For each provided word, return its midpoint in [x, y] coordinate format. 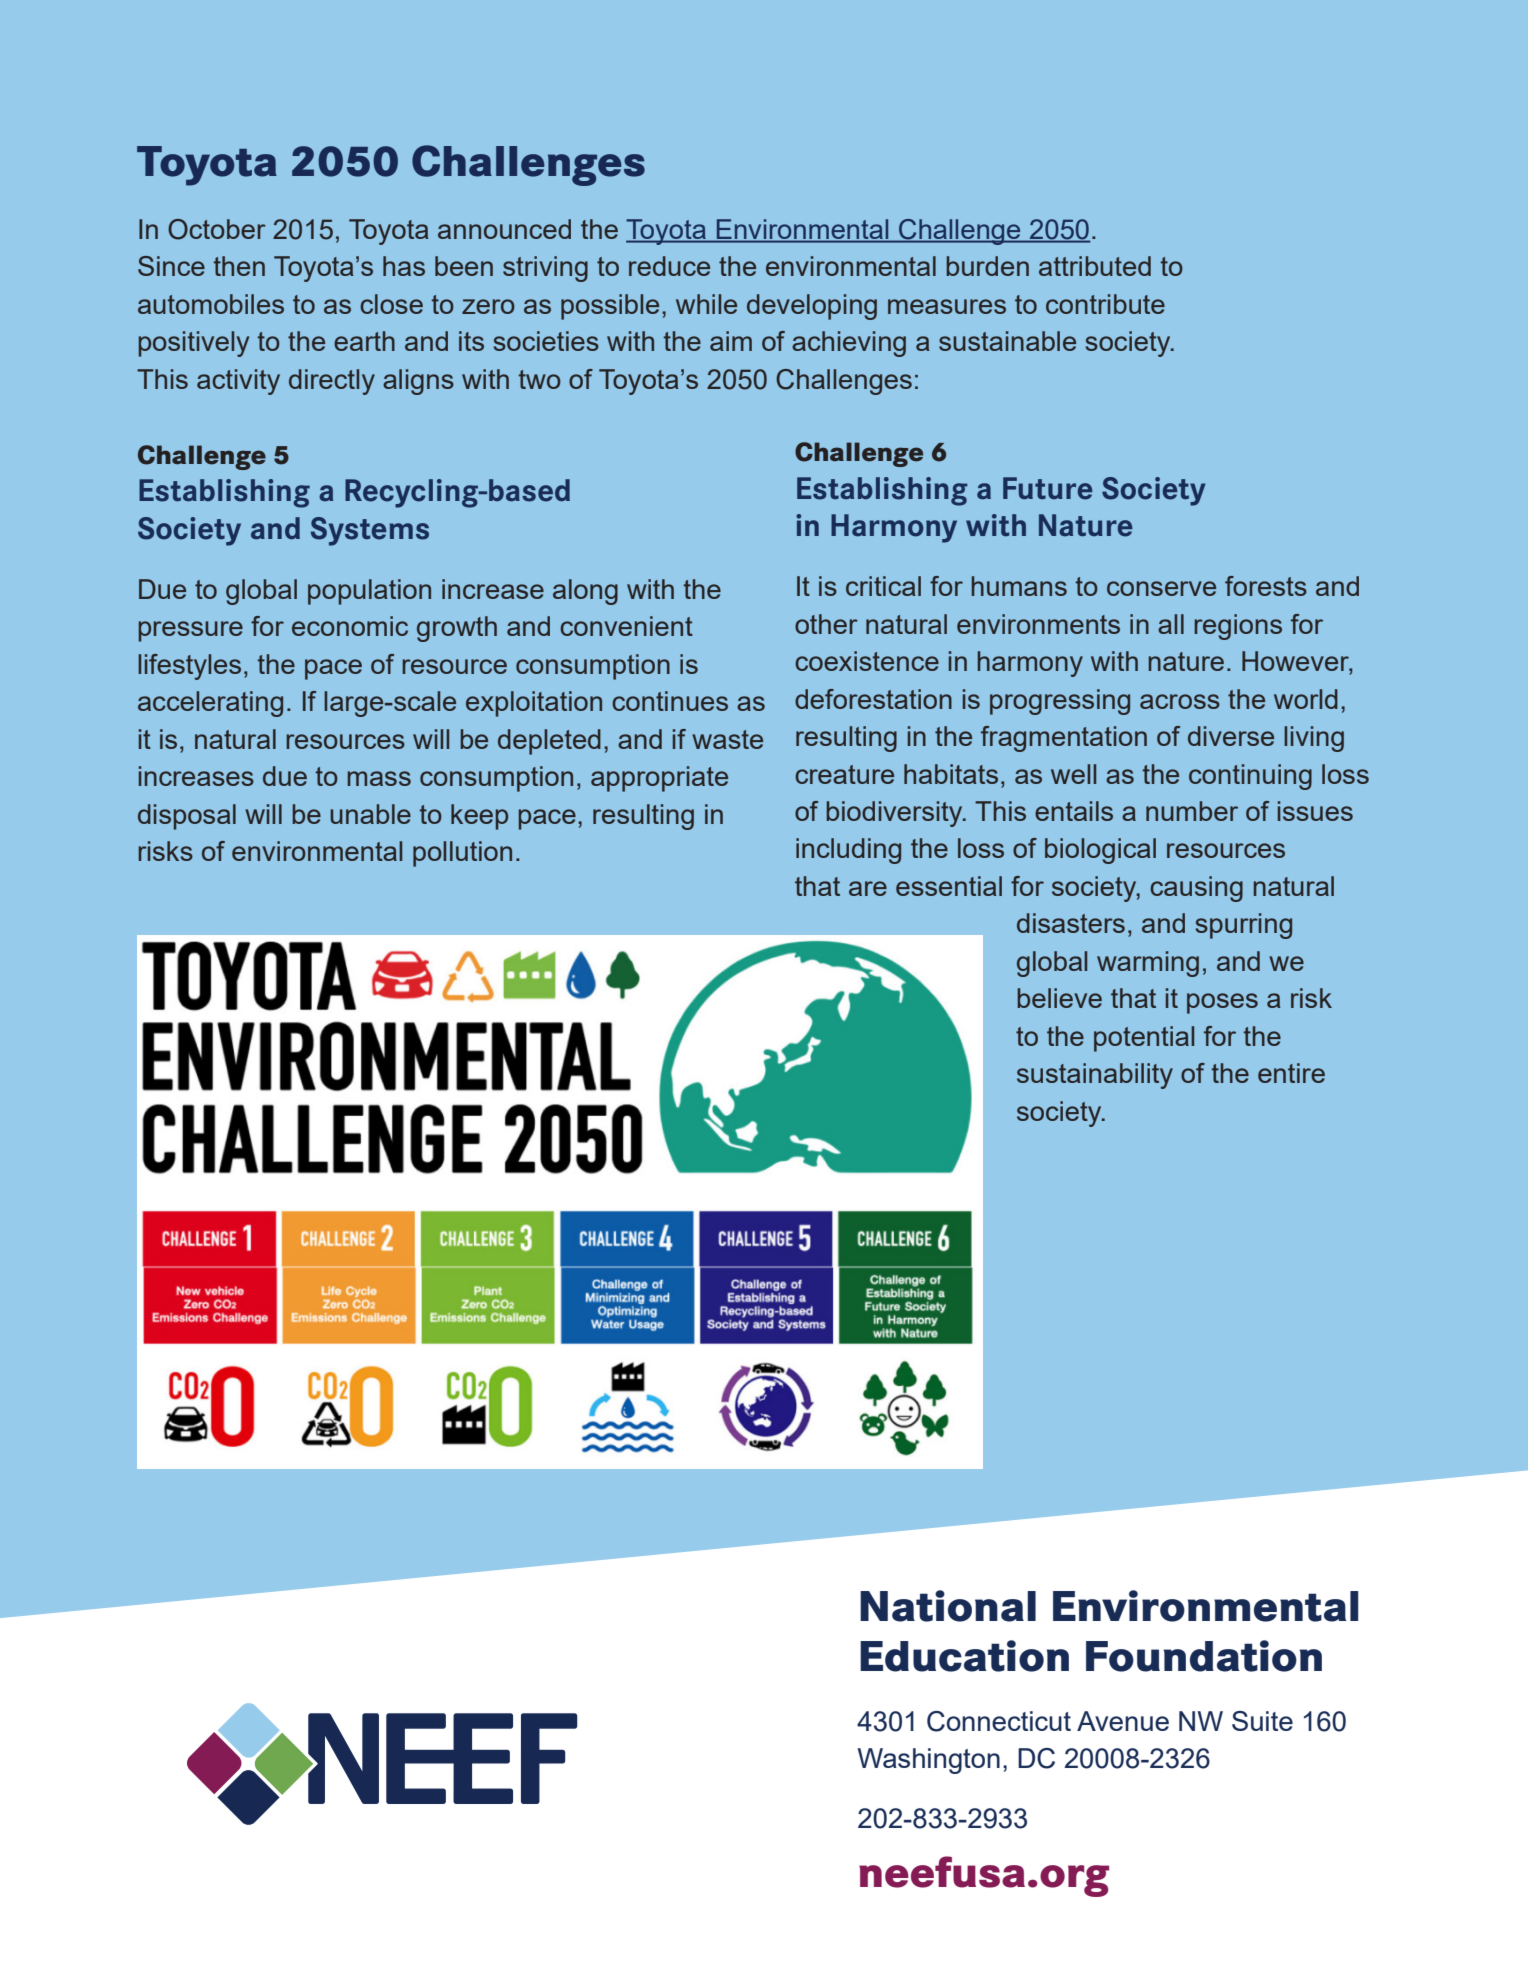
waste [727, 739]
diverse [1231, 736]
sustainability [1095, 1076]
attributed [1095, 266]
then [239, 266]
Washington [928, 1761]
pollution [462, 854]
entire [1291, 1073]
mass [379, 778]
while [706, 304]
